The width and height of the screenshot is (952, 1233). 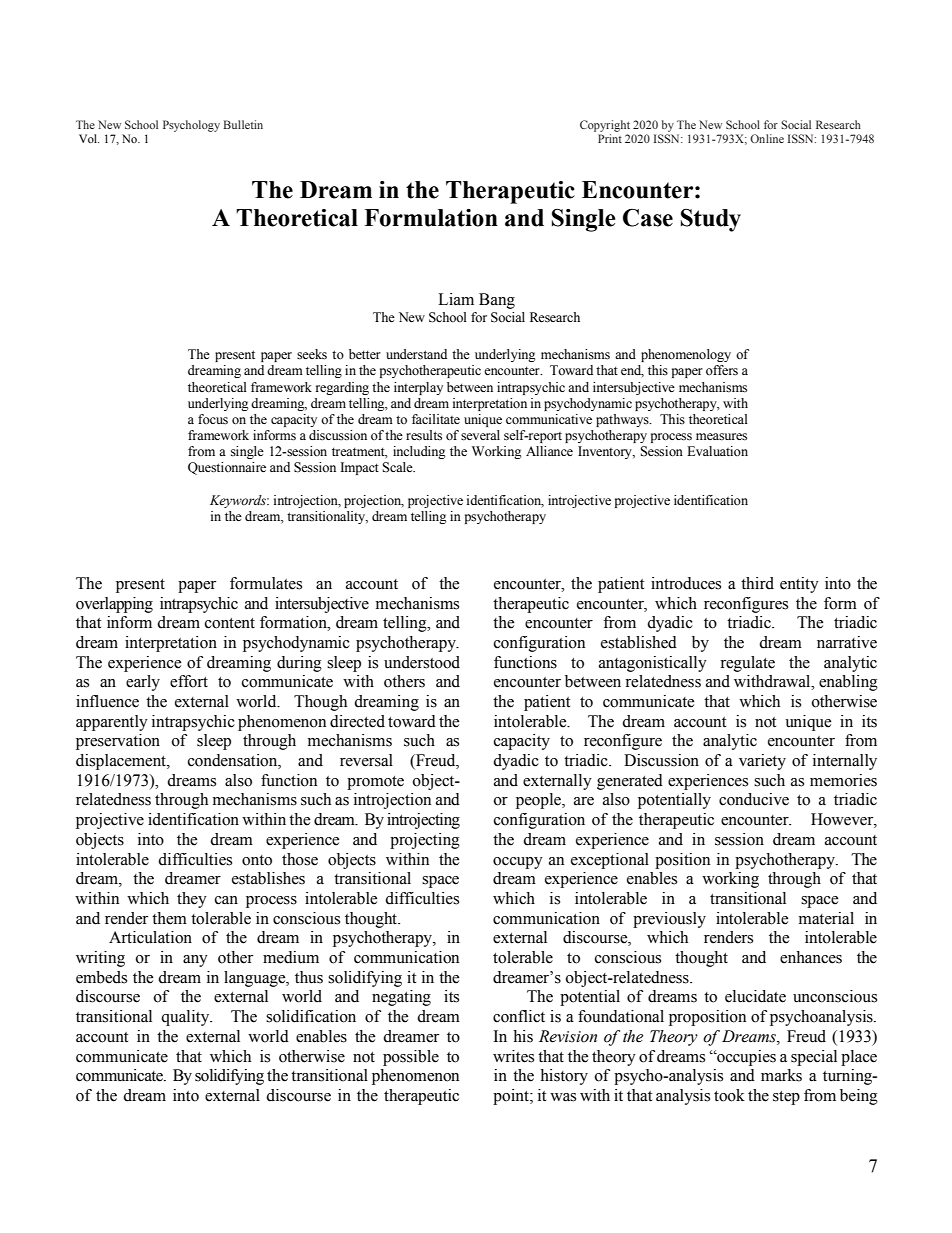 I want to click on preservation, so click(x=118, y=742).
